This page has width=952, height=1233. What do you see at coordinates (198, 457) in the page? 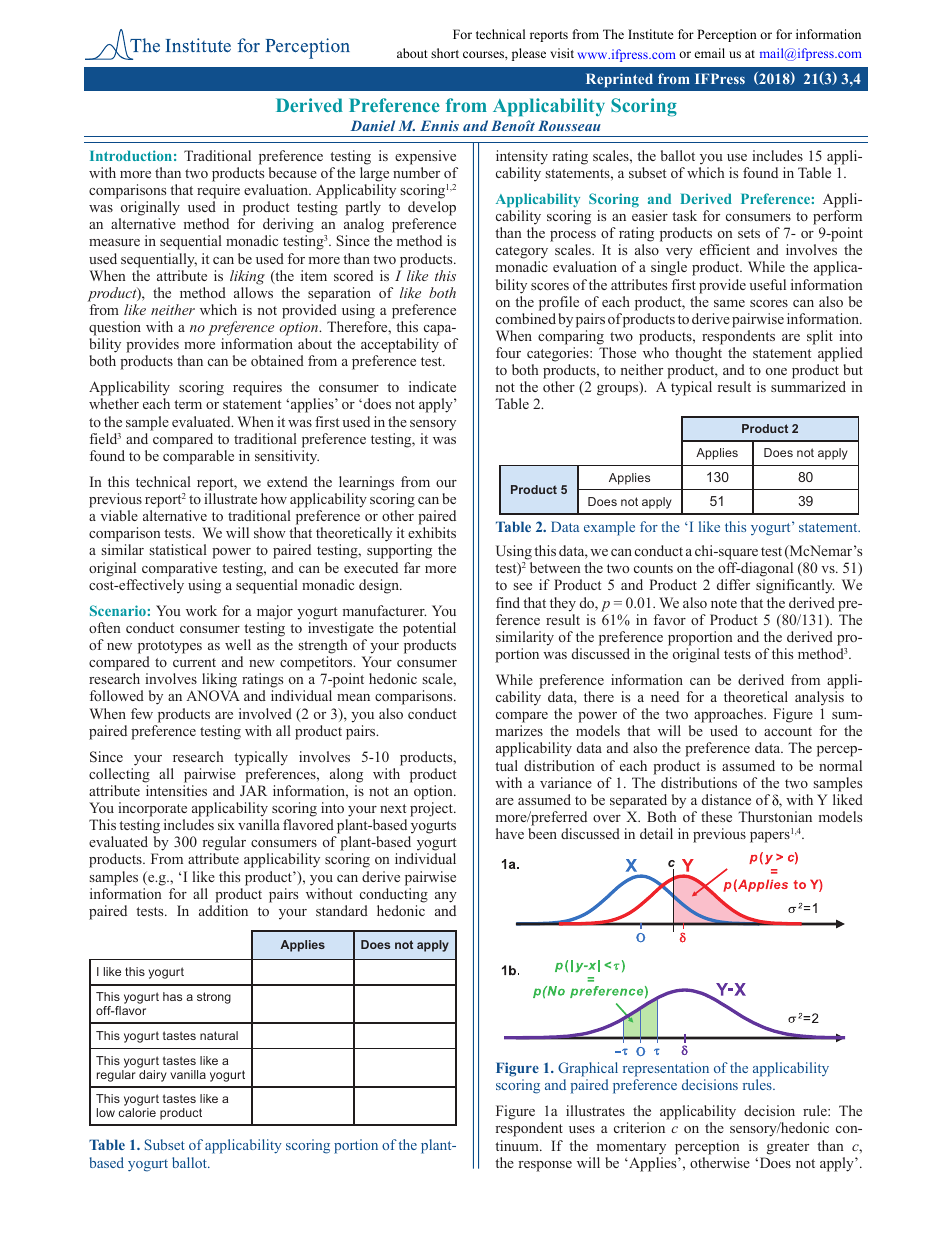
I see `comparable` at bounding box center [198, 457].
